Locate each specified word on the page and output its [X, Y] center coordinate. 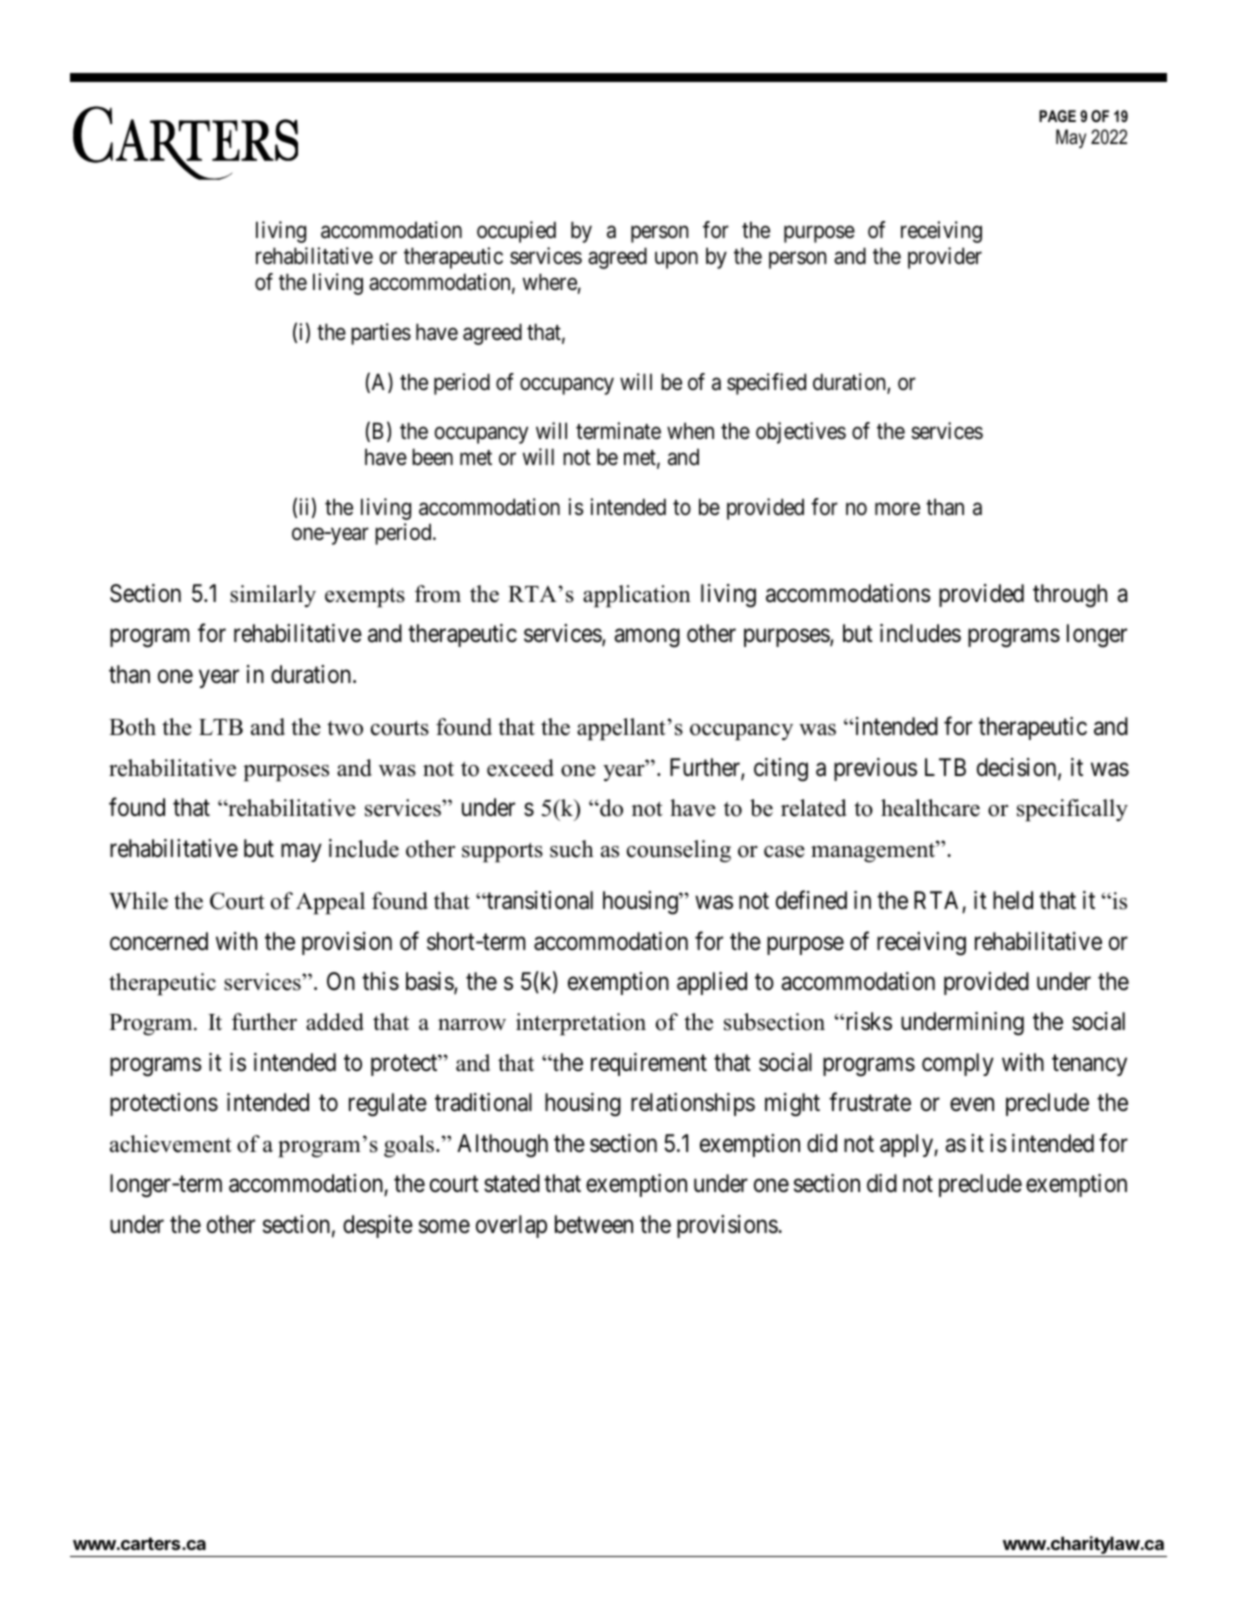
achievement [171, 1144]
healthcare [930, 808]
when [690, 431]
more [897, 509]
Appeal [330, 903]
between [594, 1224]
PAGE [1057, 116]
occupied [516, 232]
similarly [273, 596]
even [972, 1105]
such [572, 849]
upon [676, 260]
